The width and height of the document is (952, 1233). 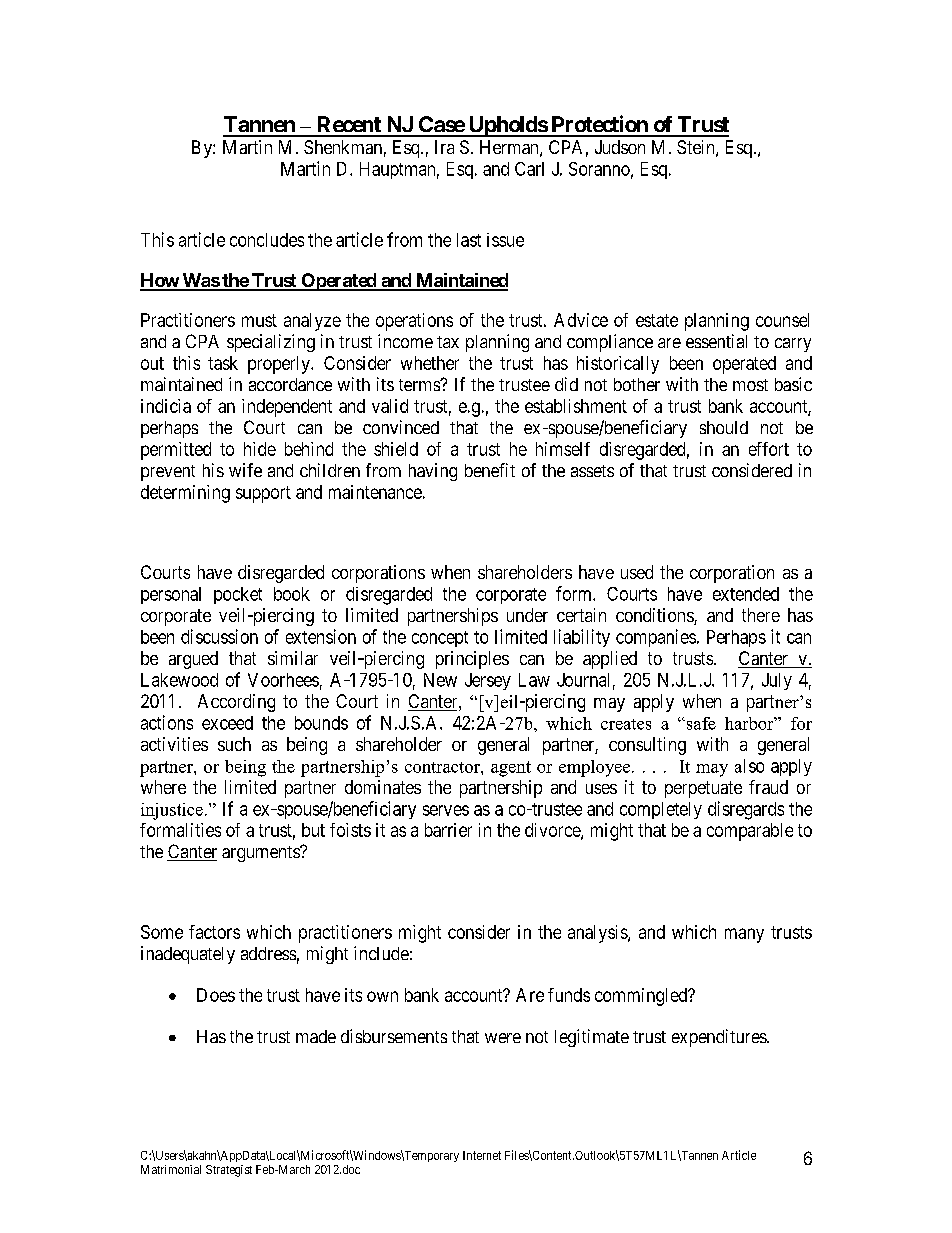 What do you see at coordinates (444, 147) in the document?
I see `Ira` at bounding box center [444, 147].
